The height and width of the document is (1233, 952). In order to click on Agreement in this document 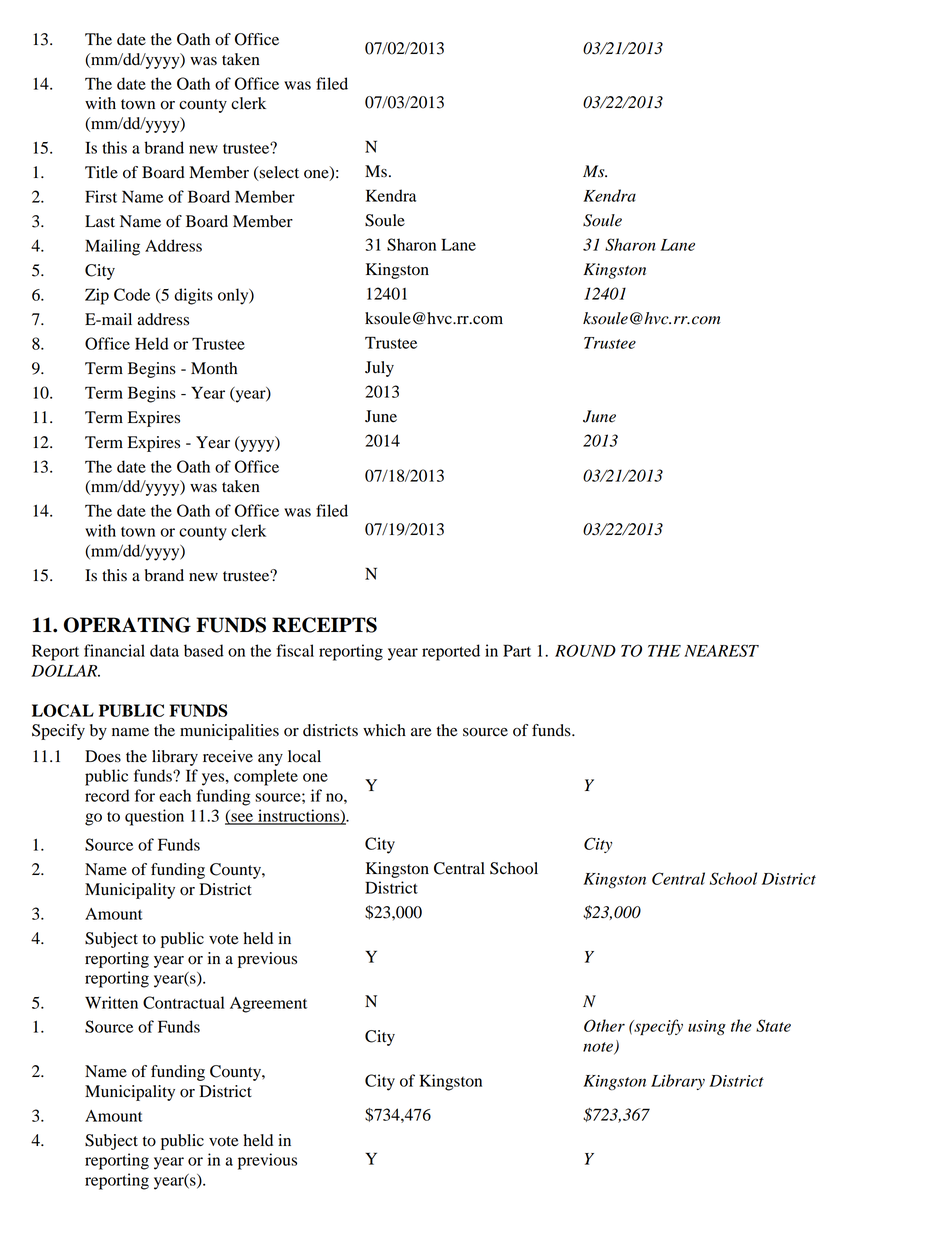, I will do `click(268, 1005)`.
